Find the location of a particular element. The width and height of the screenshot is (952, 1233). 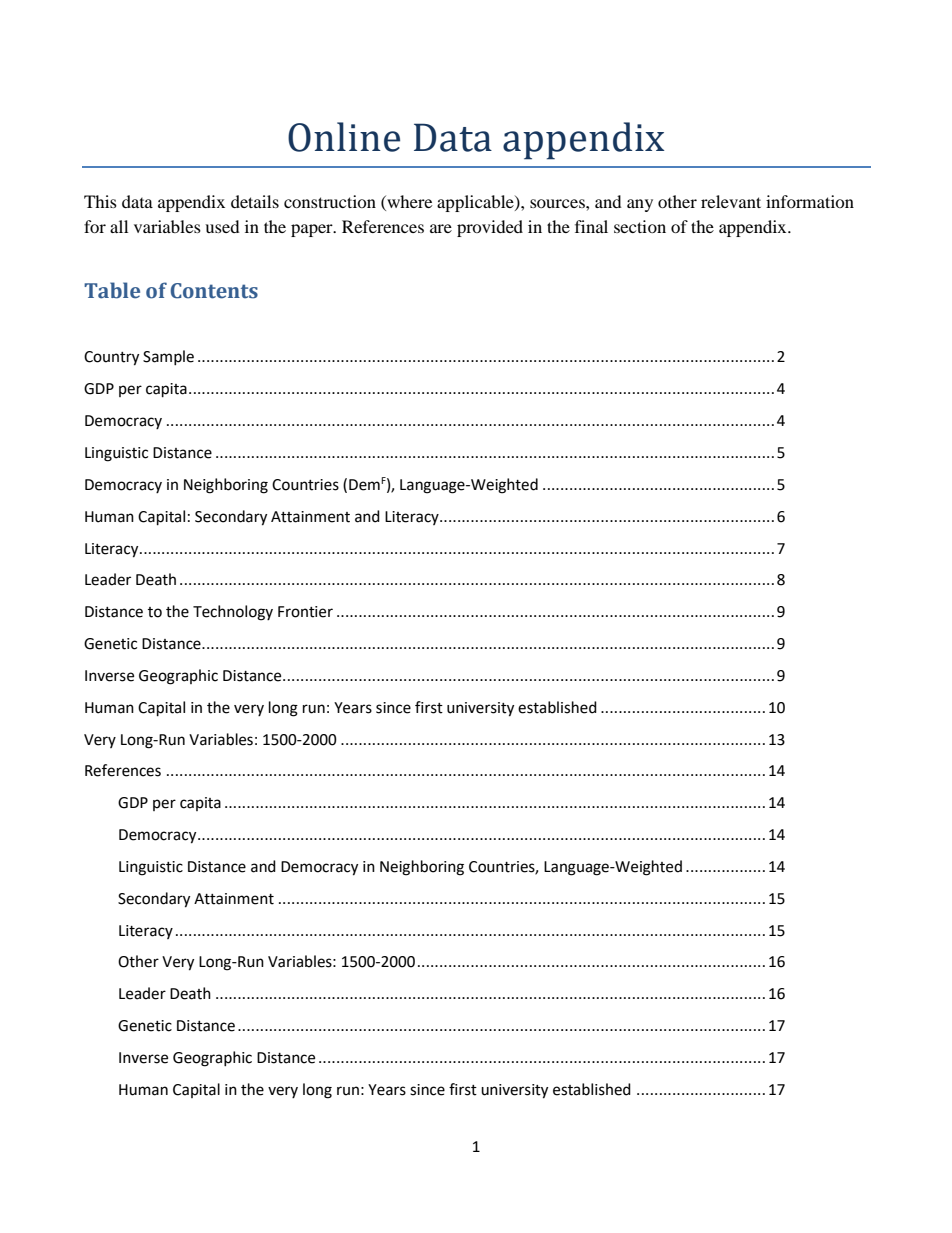

where is located at coordinates (408, 201).
